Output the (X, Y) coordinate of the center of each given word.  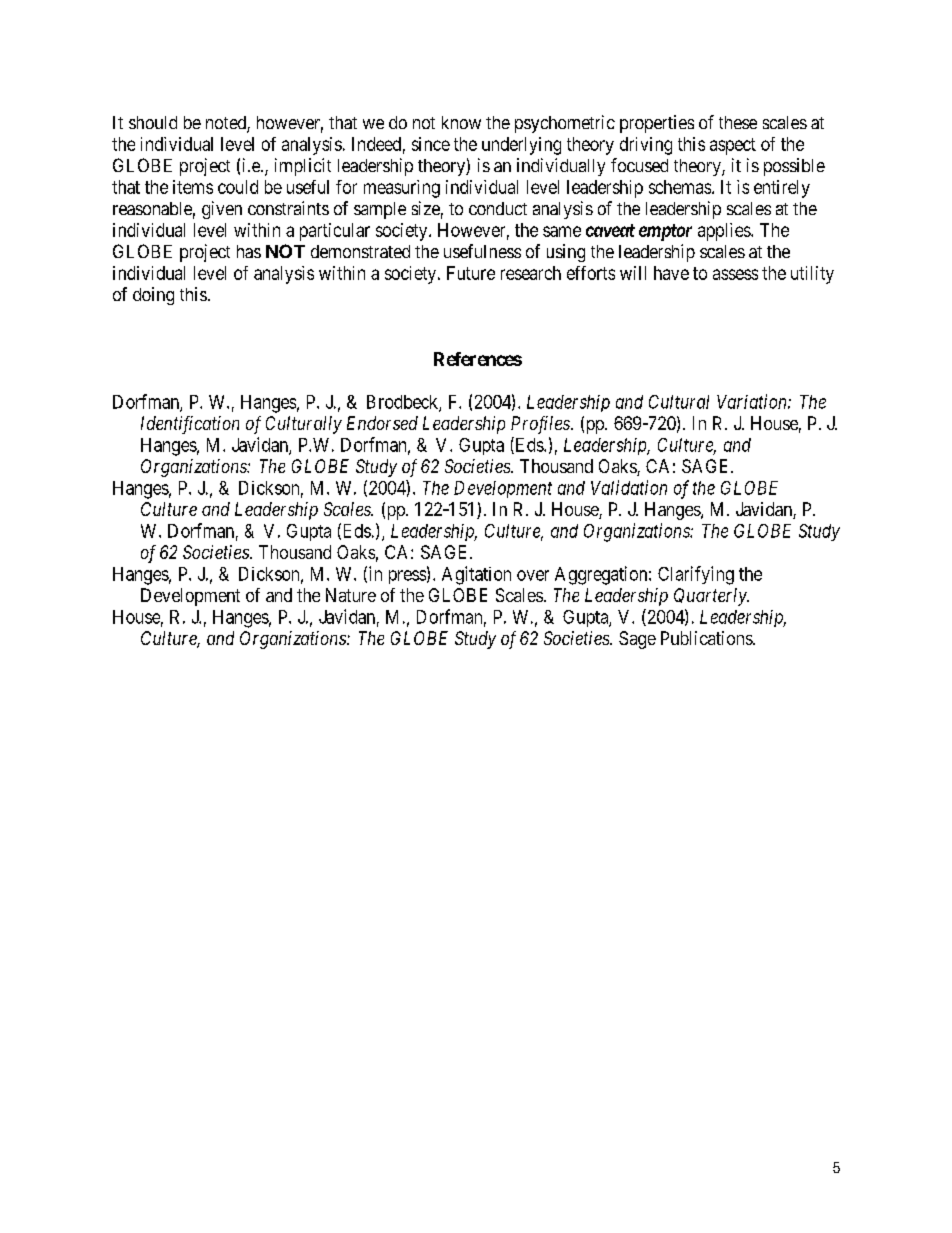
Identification (190, 425)
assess (735, 274)
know (461, 122)
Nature (351, 595)
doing (153, 296)
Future (471, 273)
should (153, 122)
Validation (629, 487)
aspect (733, 146)
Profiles (541, 425)
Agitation (476, 575)
